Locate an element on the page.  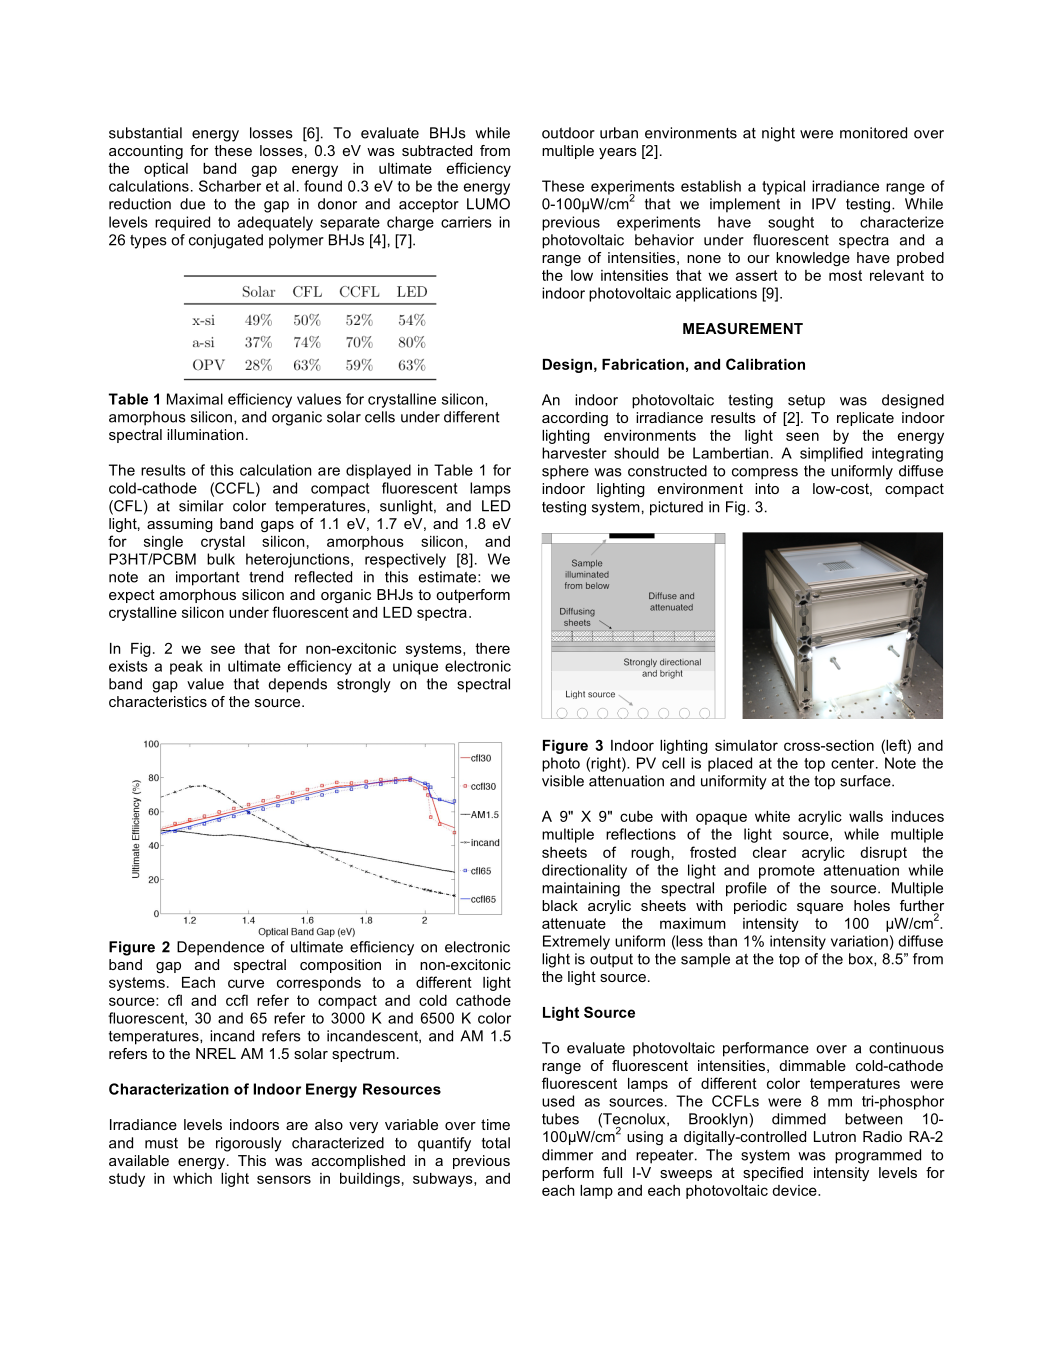
typical is located at coordinates (783, 187).
